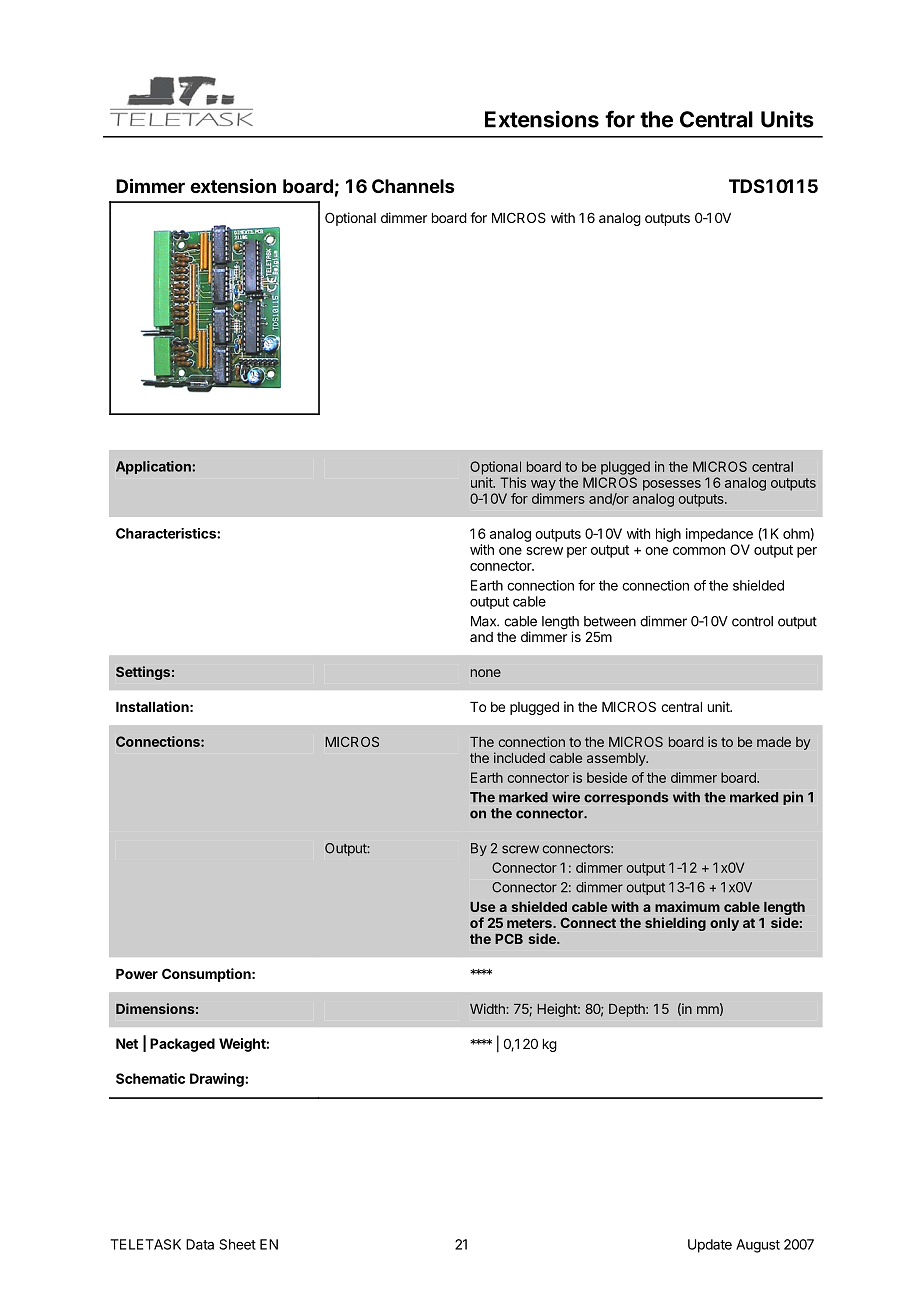 Image resolution: width=924 pixels, height=1308 pixels. Describe the element at coordinates (724, 924) in the document. I see `only` at that location.
